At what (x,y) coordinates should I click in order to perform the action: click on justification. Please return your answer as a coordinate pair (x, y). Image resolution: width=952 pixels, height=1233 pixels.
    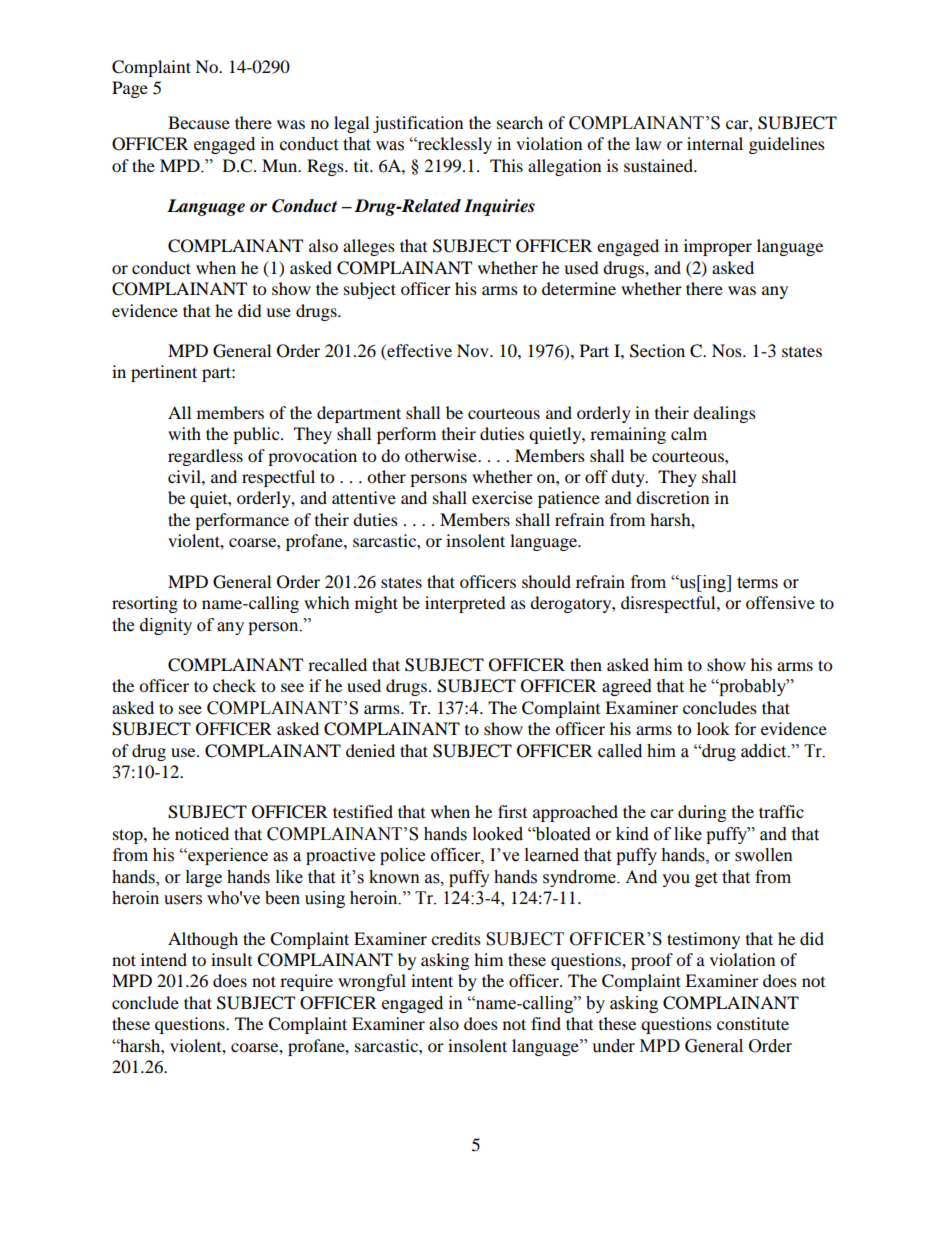
    Looking at the image, I should click on (418, 124).
